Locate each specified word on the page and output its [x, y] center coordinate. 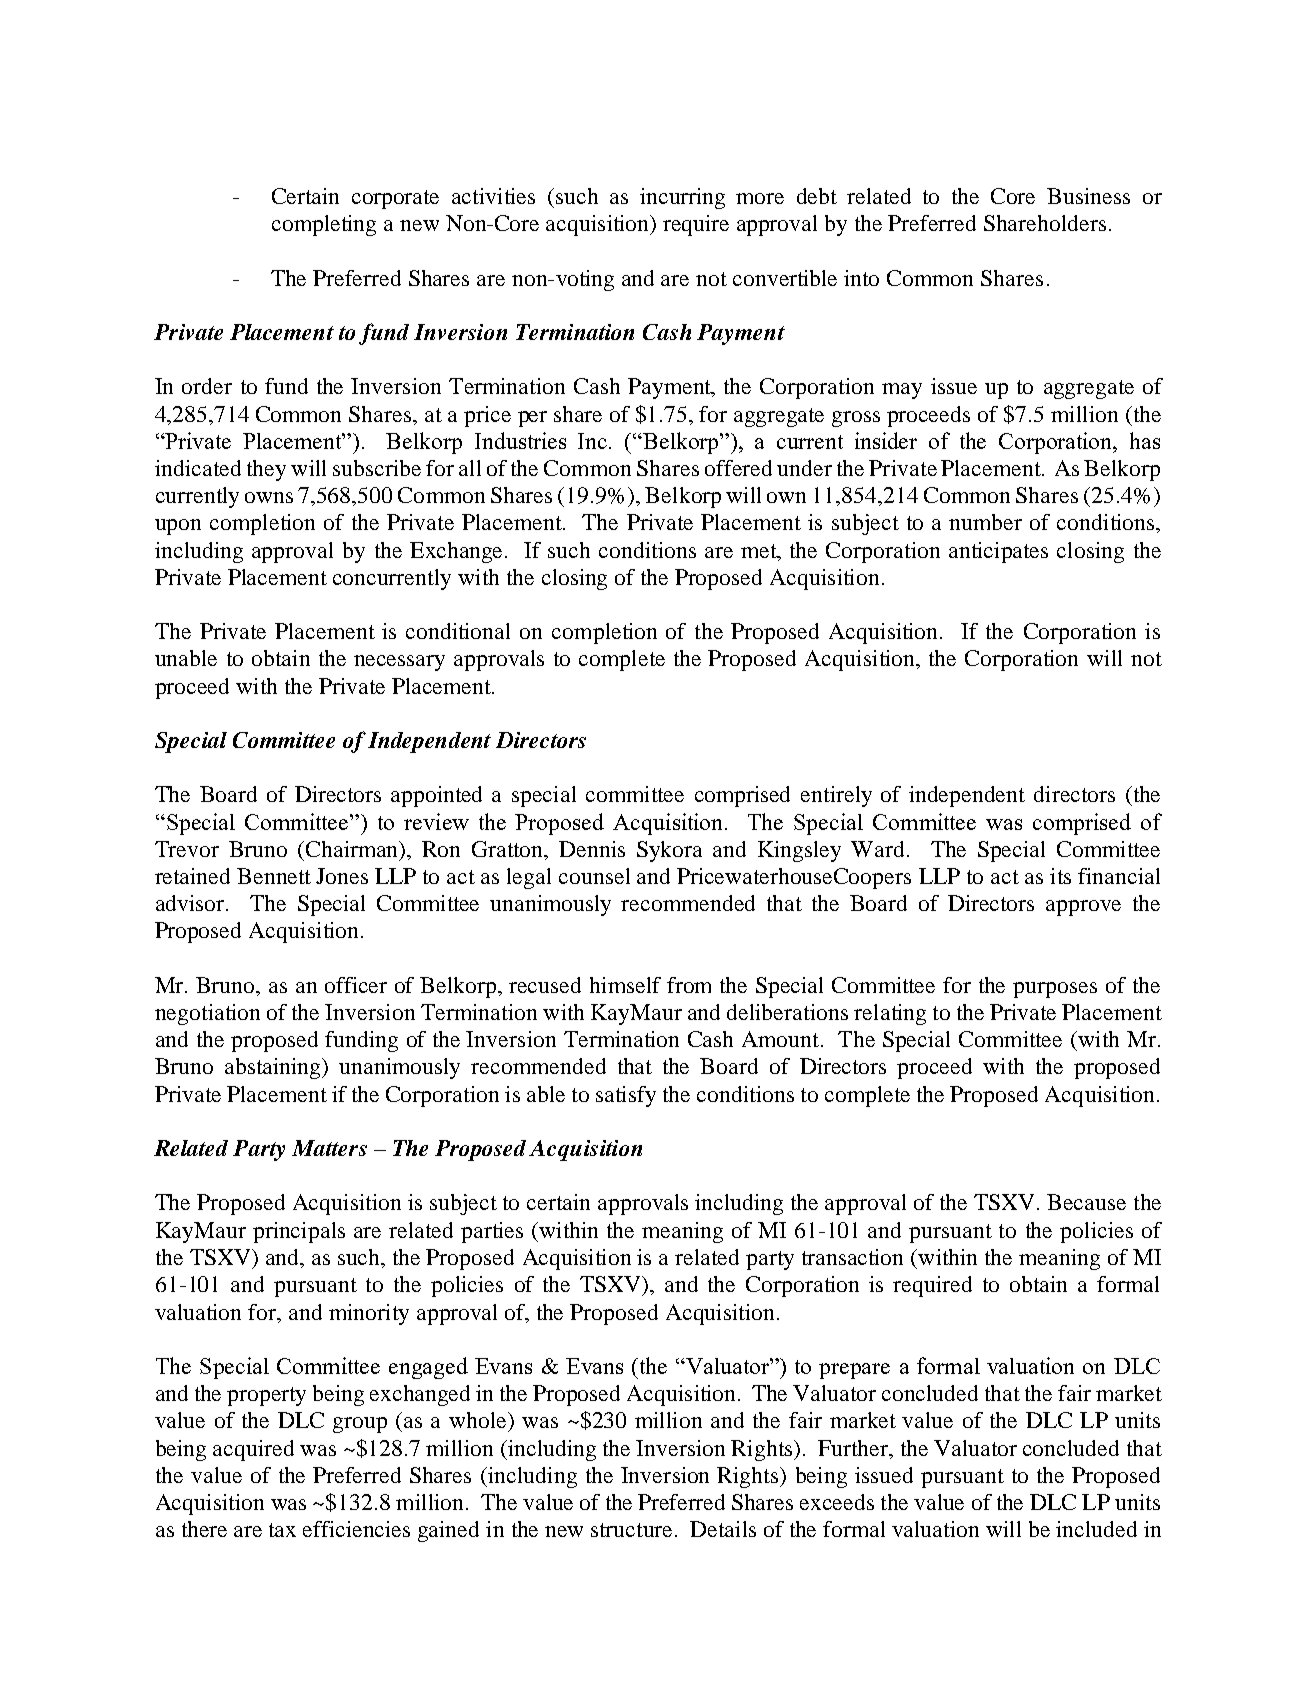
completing [324, 225]
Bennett [274, 876]
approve [1083, 908]
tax [282, 1530]
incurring [682, 198]
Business [1088, 196]
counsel [594, 876]
